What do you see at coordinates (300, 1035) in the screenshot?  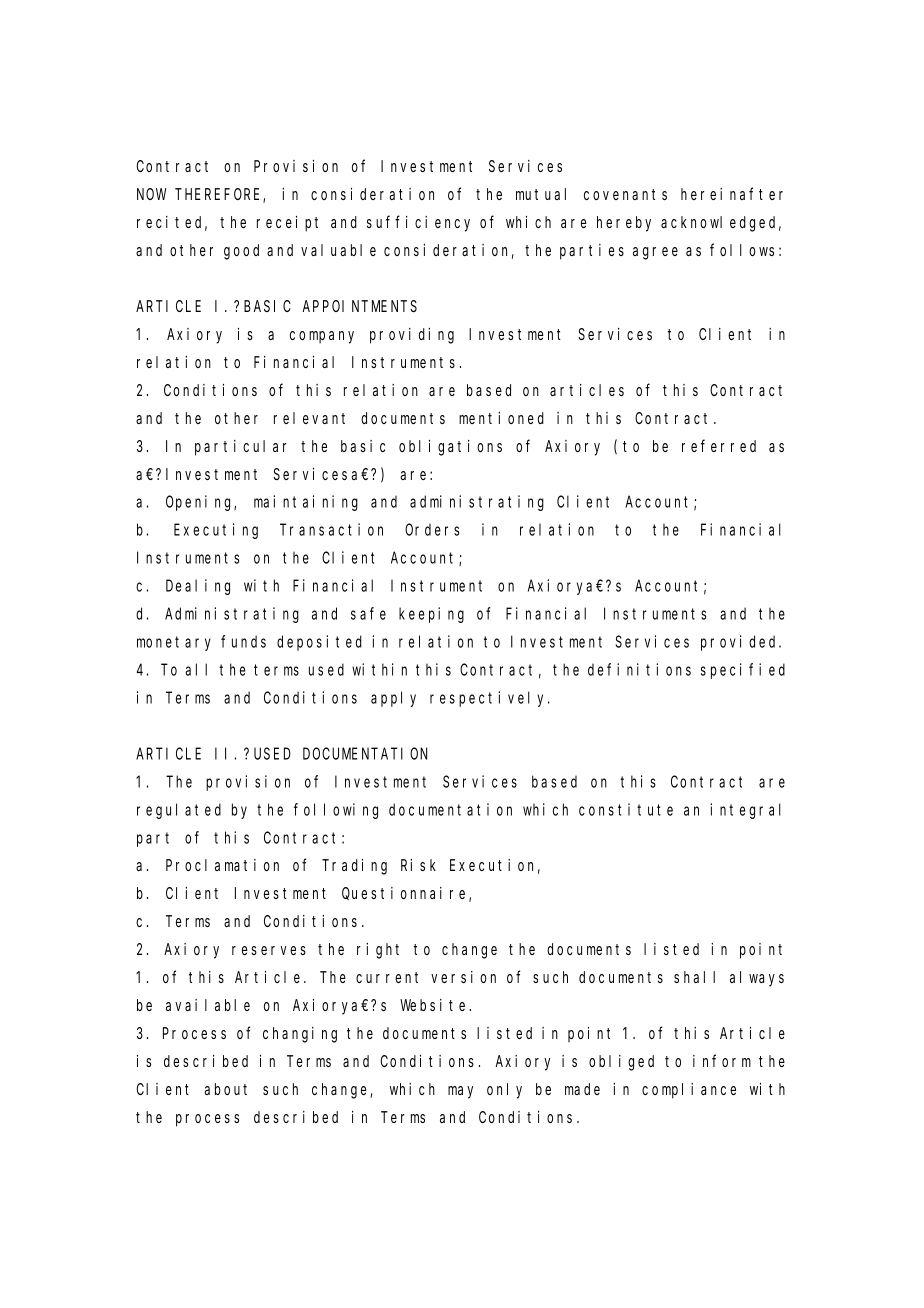 I see `changing` at bounding box center [300, 1035].
